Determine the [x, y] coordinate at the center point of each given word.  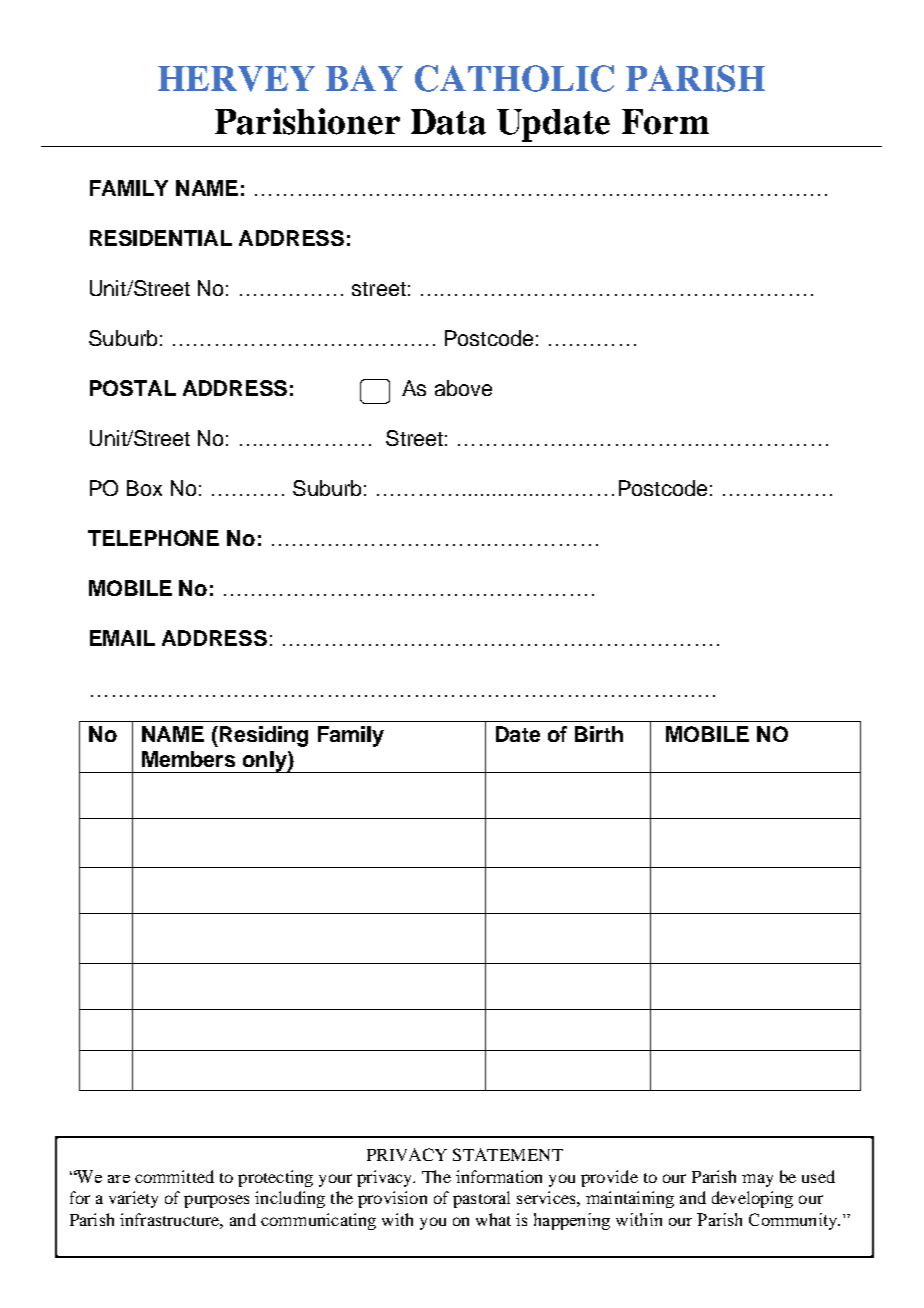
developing [752, 1199]
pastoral [481, 1199]
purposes [216, 1201]
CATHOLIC [514, 78]
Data [448, 122]
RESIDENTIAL [161, 238]
